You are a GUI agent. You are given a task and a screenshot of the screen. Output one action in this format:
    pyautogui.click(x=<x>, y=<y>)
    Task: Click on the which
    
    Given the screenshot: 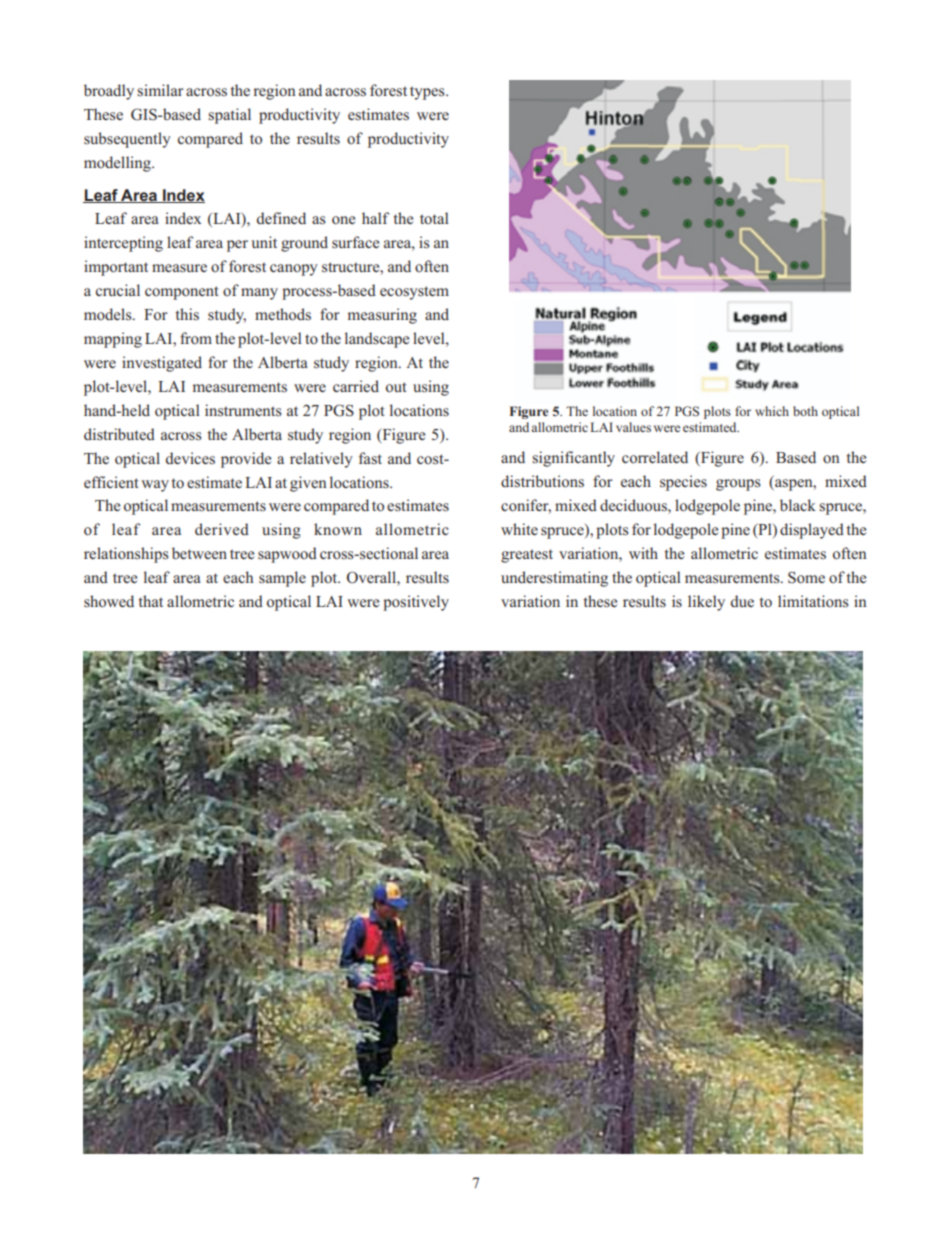 What is the action you would take?
    pyautogui.click(x=772, y=411)
